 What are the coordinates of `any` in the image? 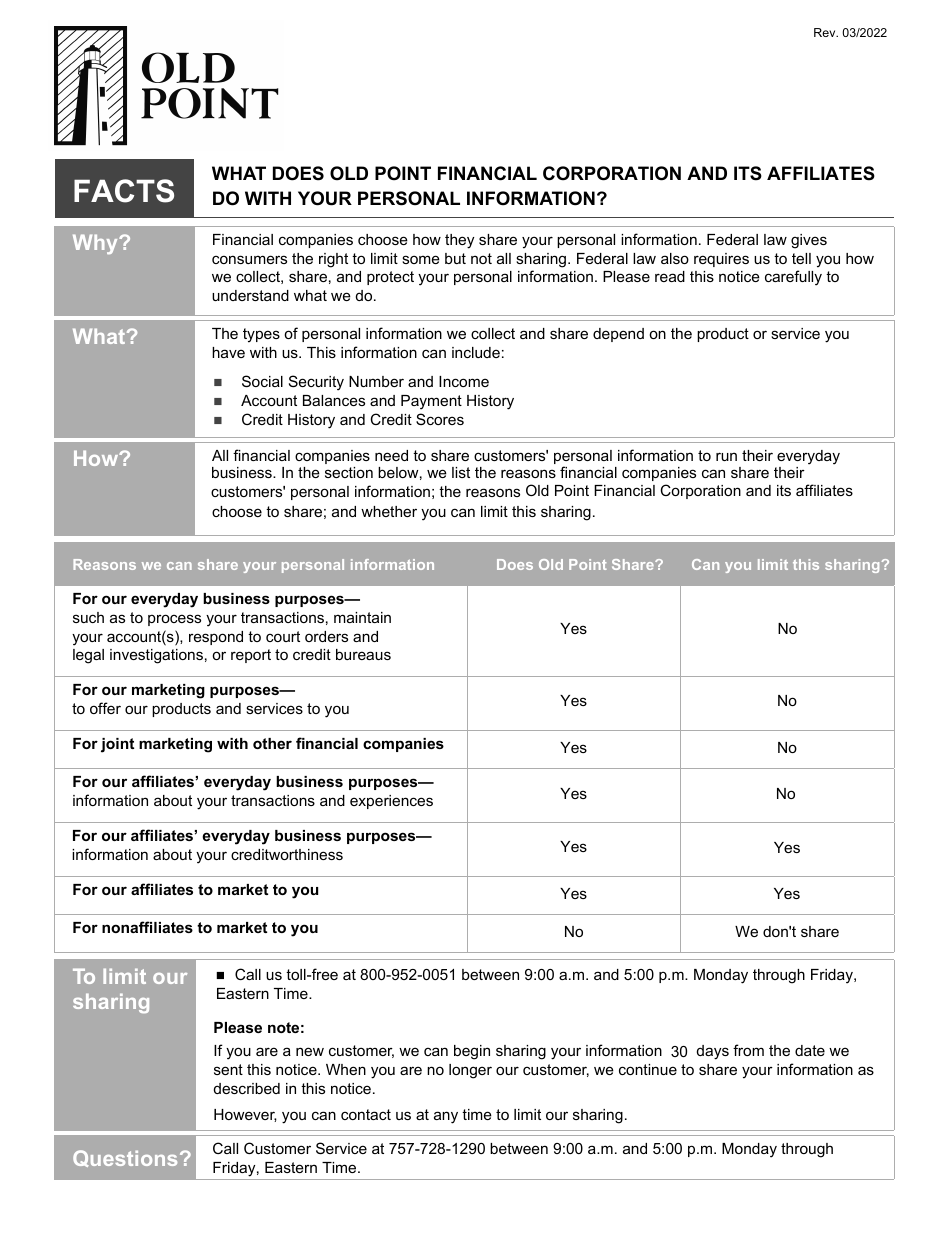 It's located at (446, 1117).
